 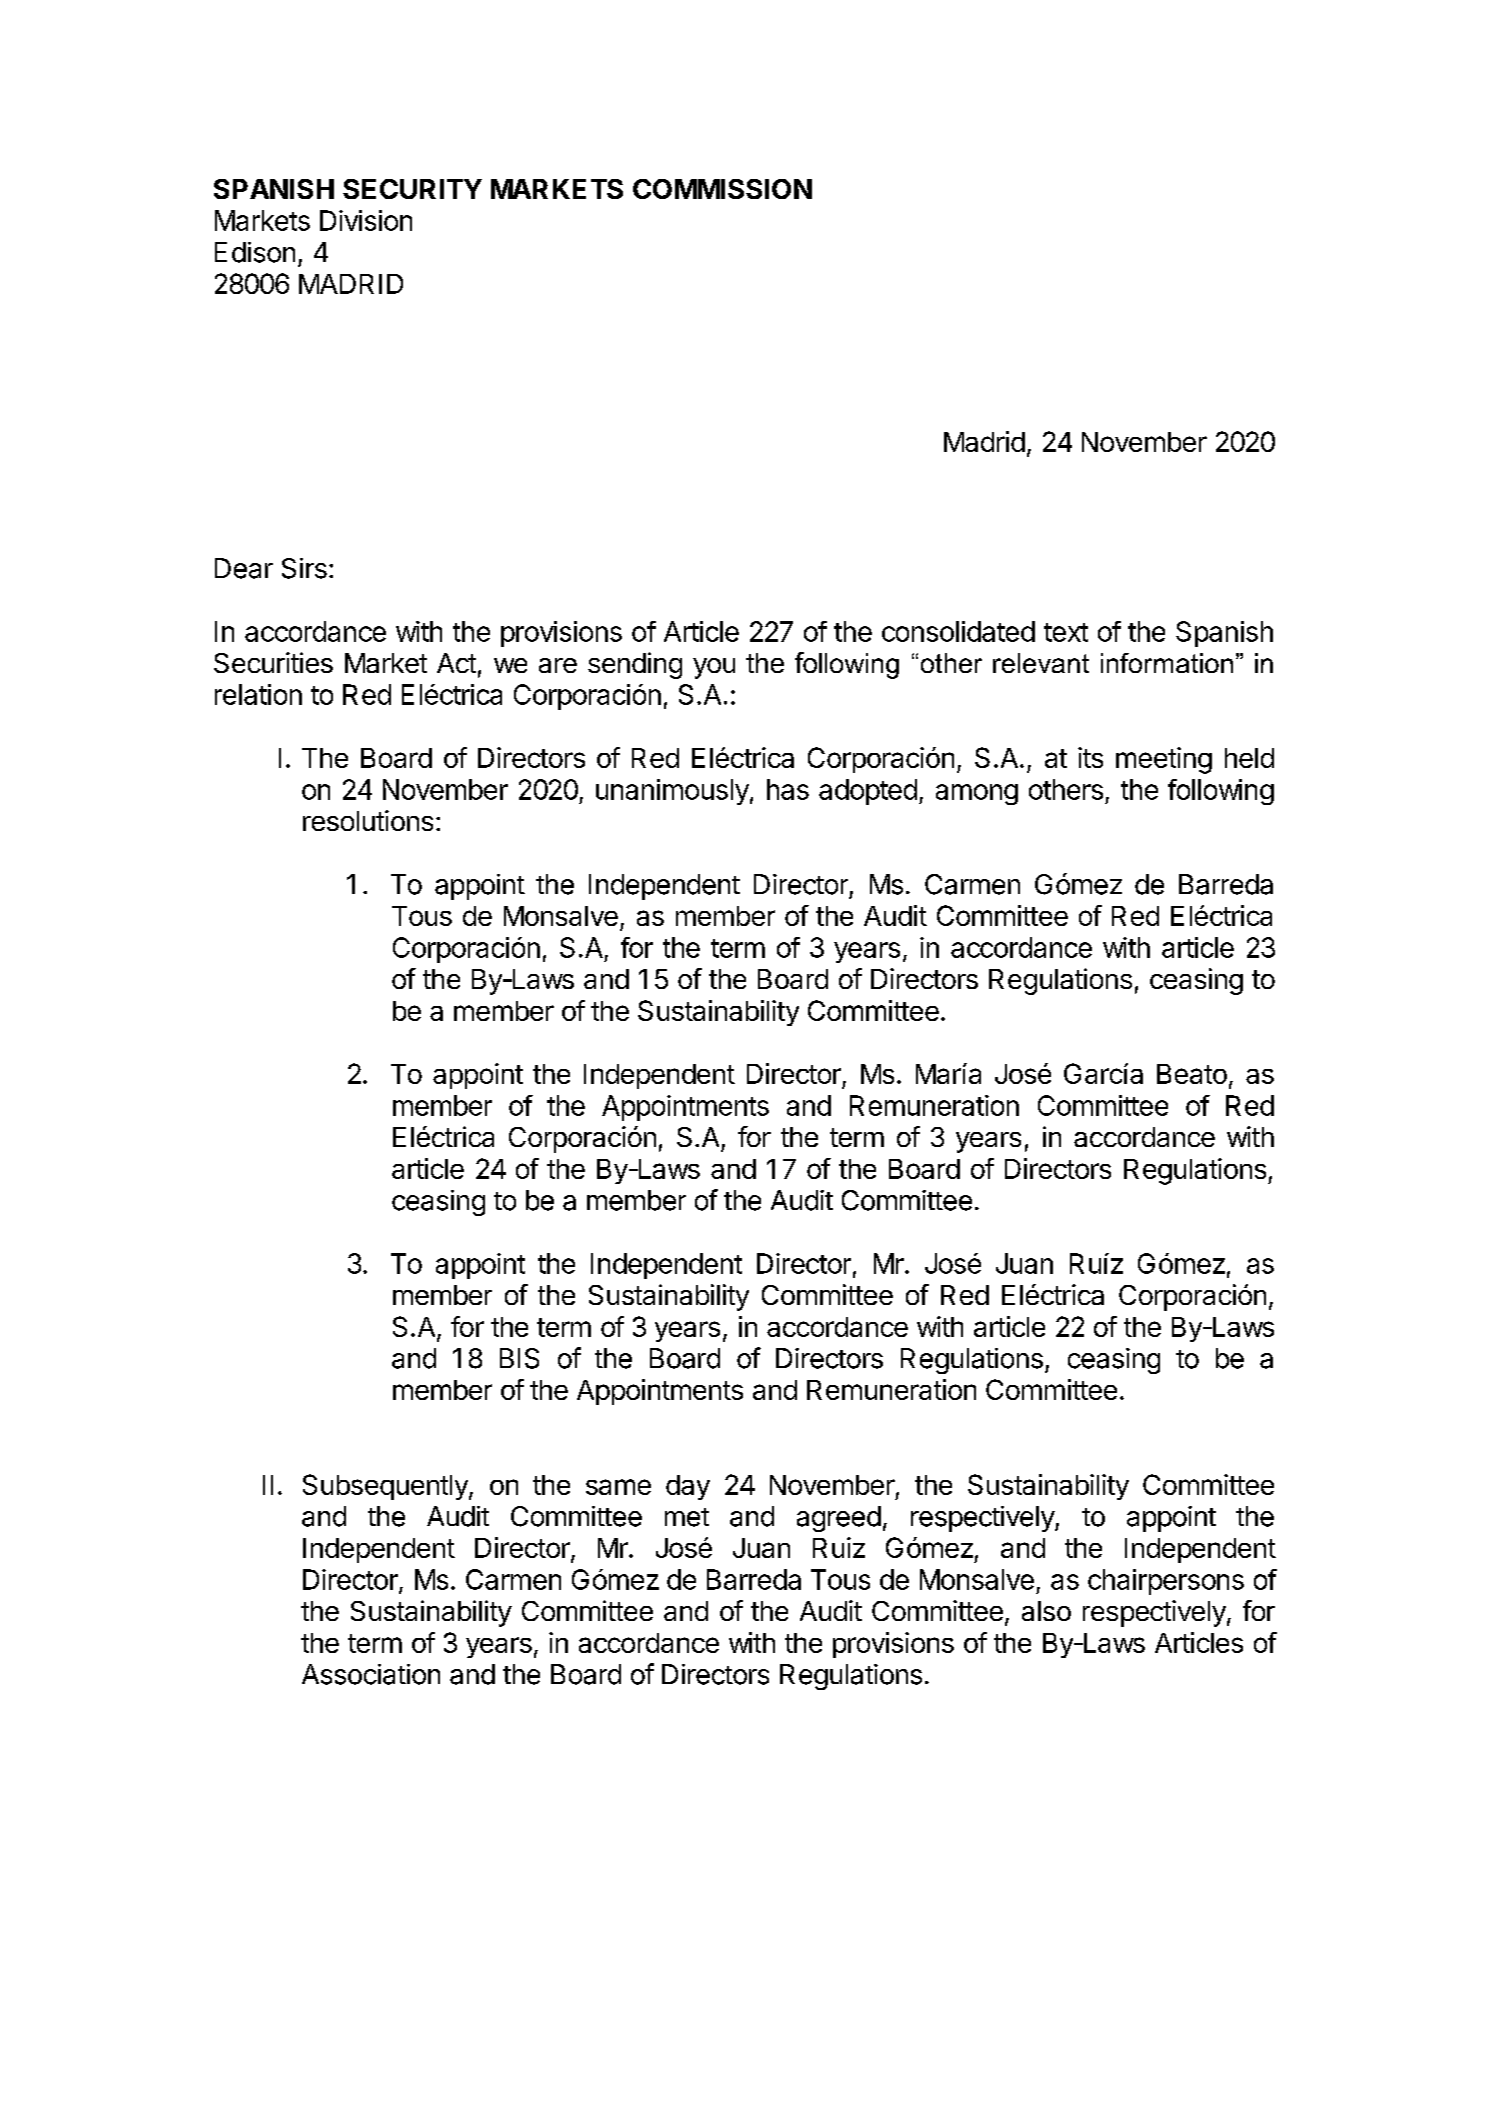 I want to click on chairpersons, so click(x=1166, y=1582).
